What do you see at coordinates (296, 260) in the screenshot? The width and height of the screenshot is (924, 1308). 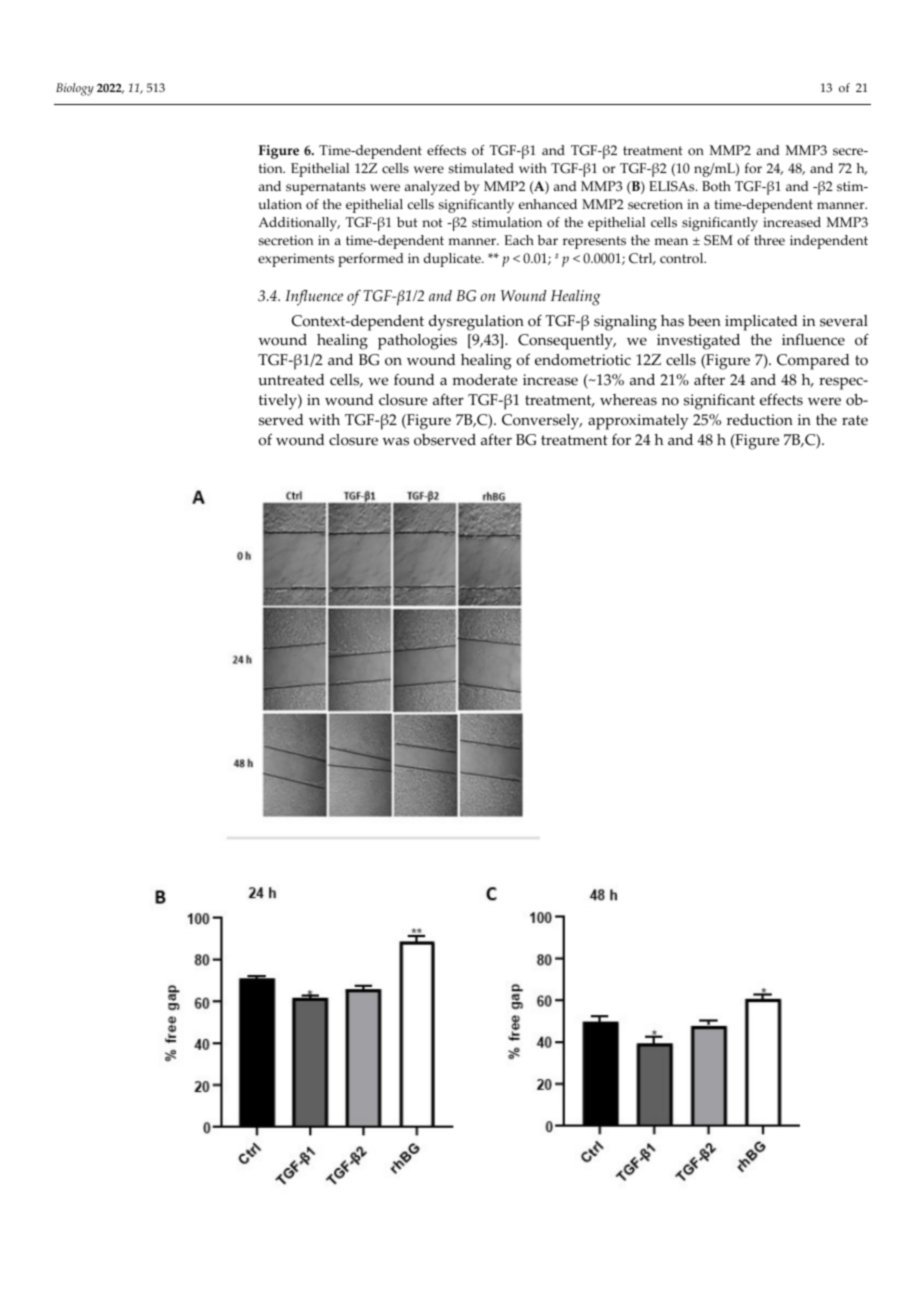 I see `experiments` at bounding box center [296, 260].
